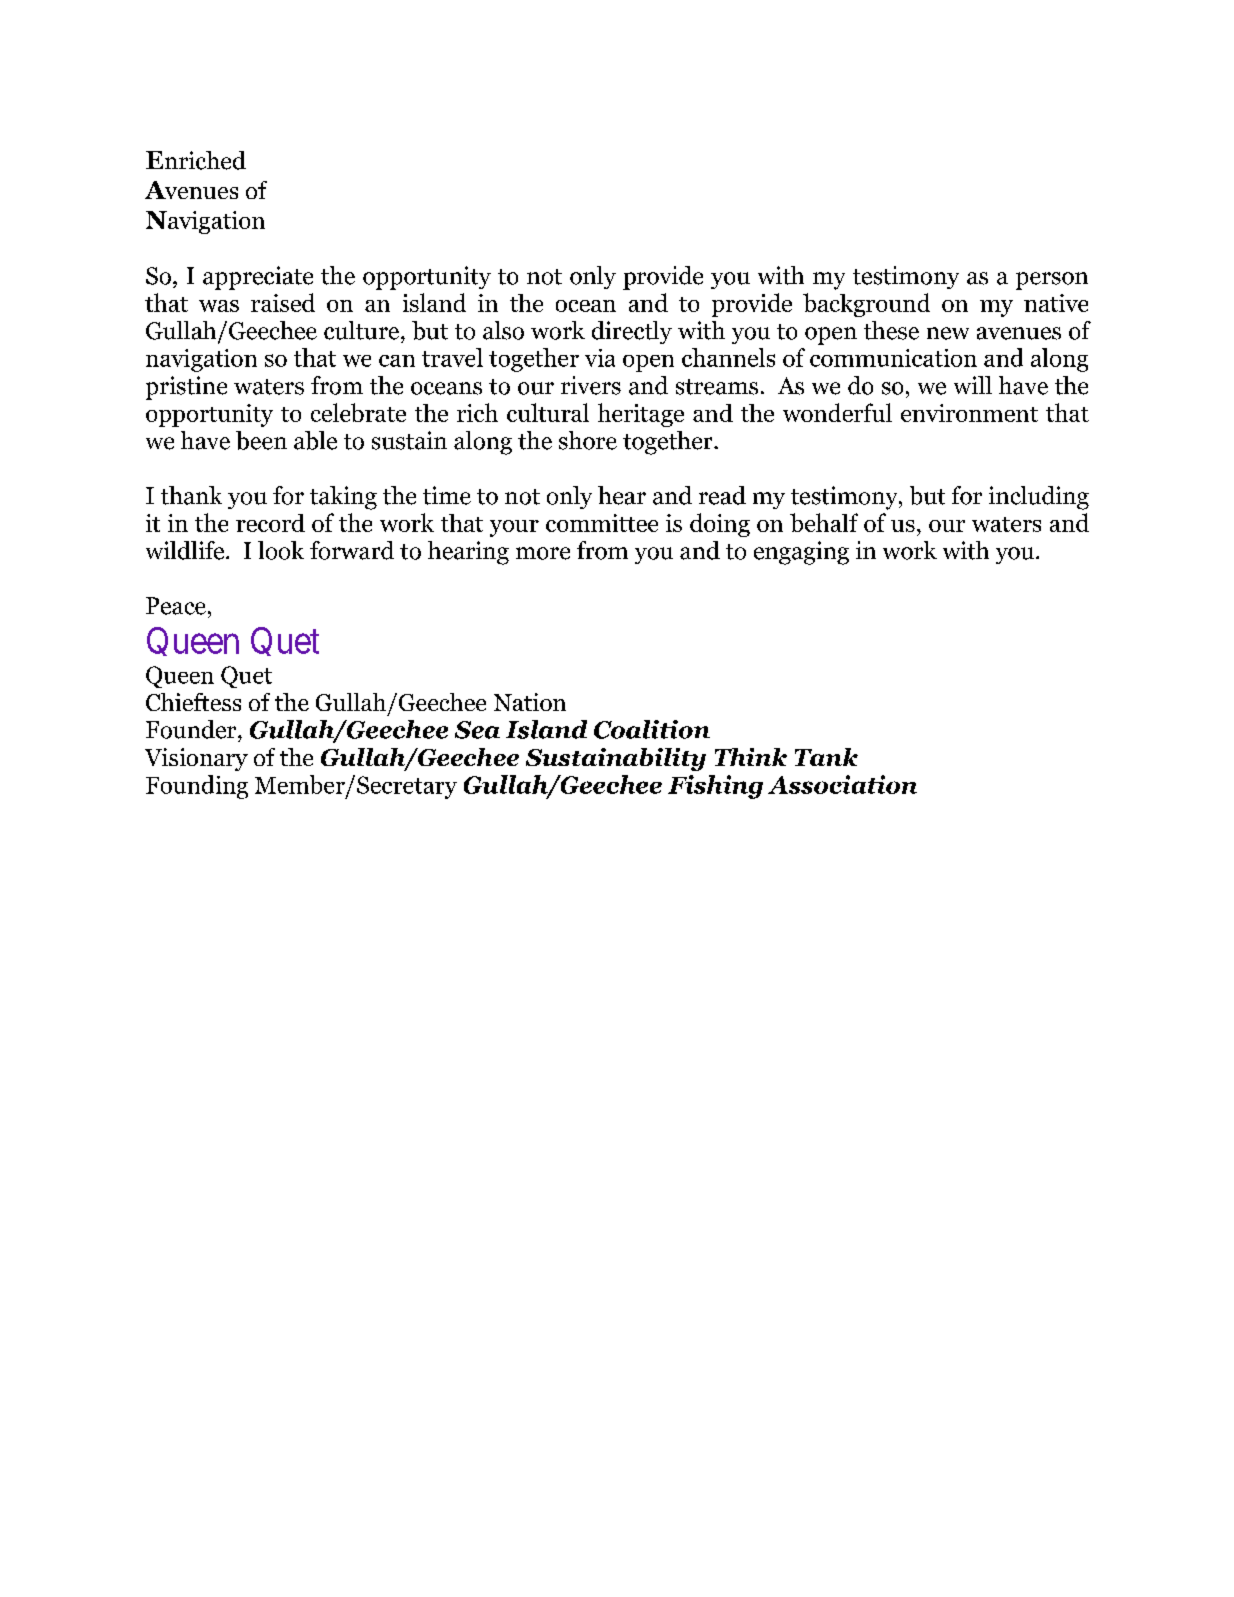  I want to click on committee, so click(602, 523).
